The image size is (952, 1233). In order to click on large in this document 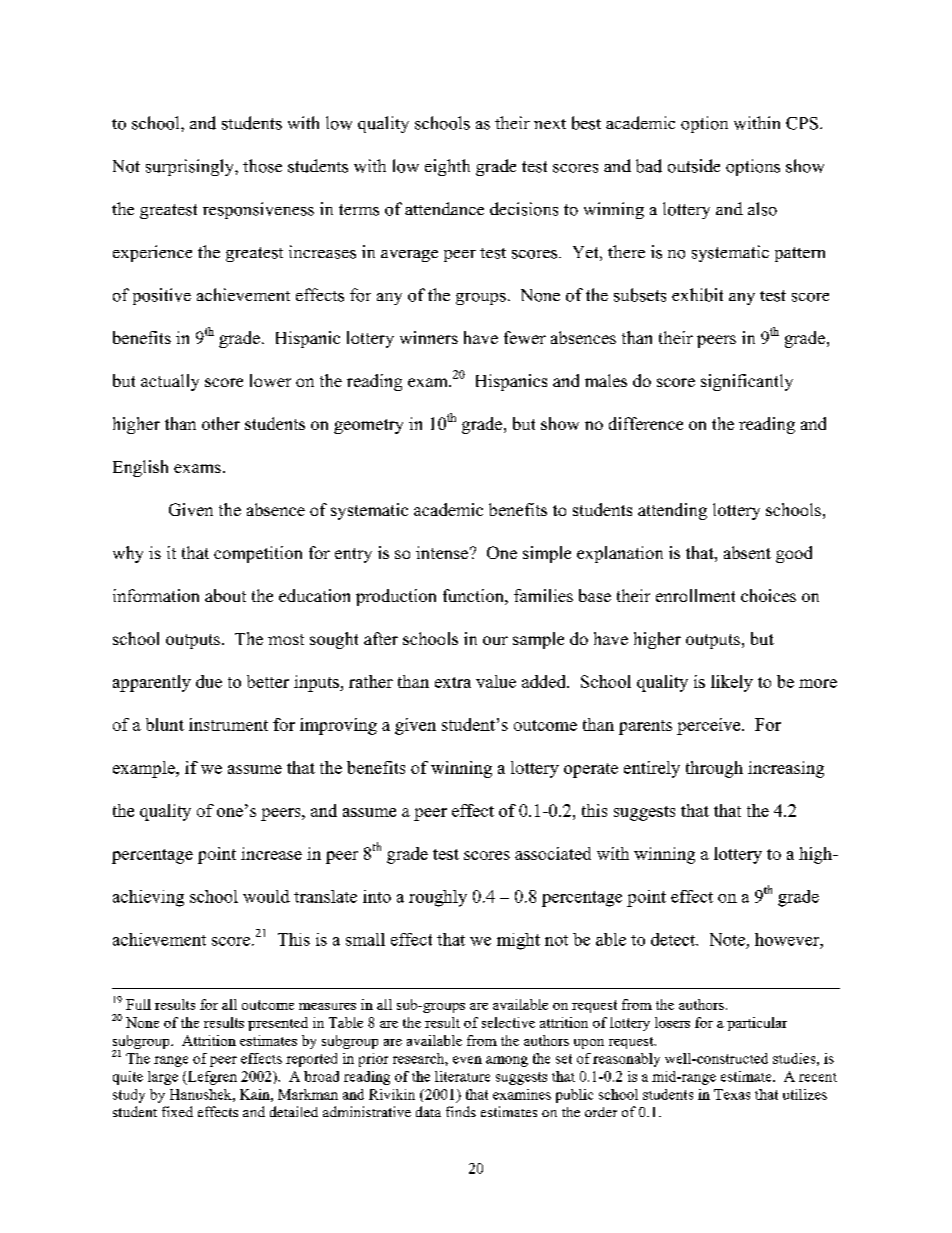, I will do `click(163, 1078)`.
